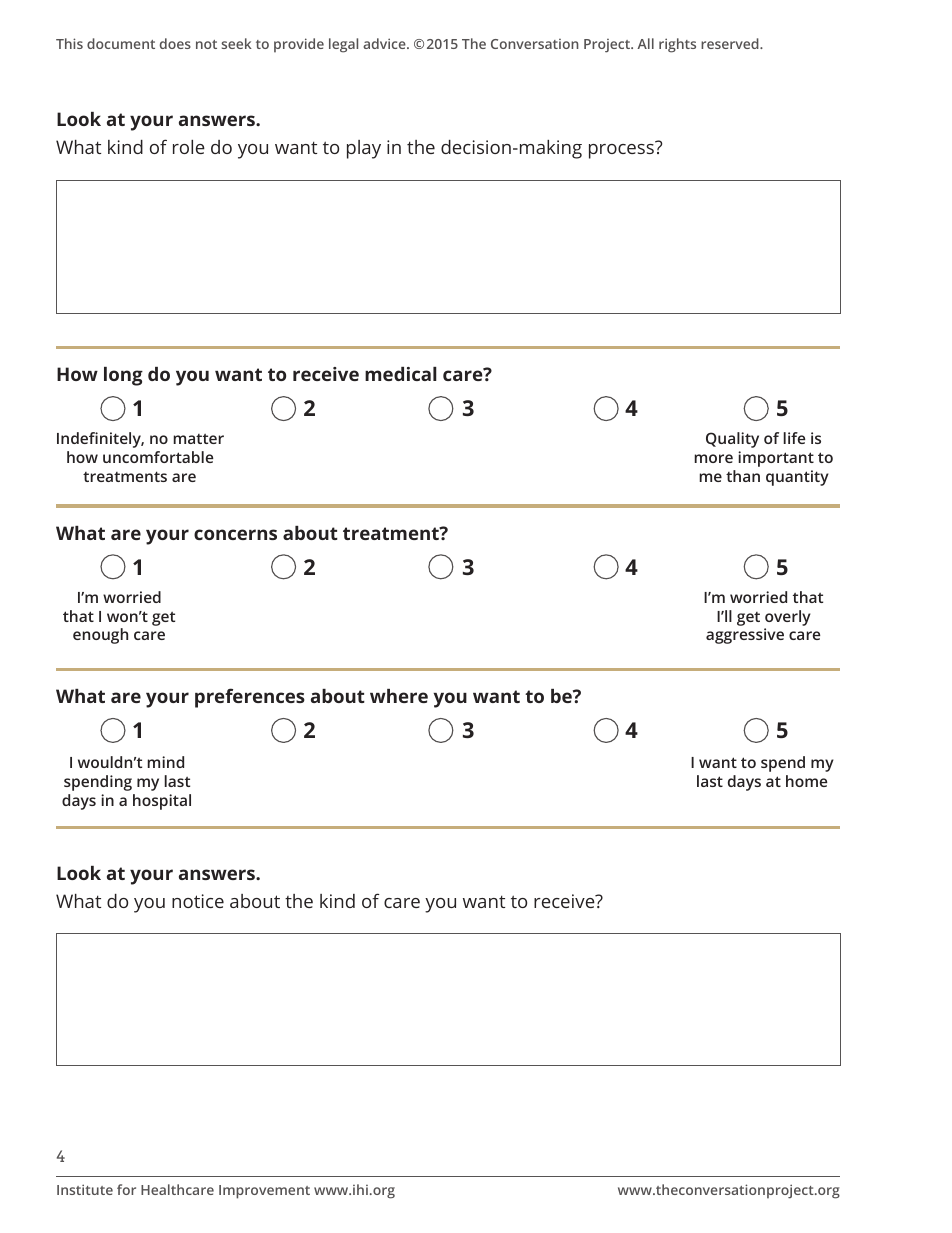 Image resolution: width=952 pixels, height=1233 pixels. What do you see at coordinates (745, 636) in the page?
I see `aggressive` at bounding box center [745, 636].
